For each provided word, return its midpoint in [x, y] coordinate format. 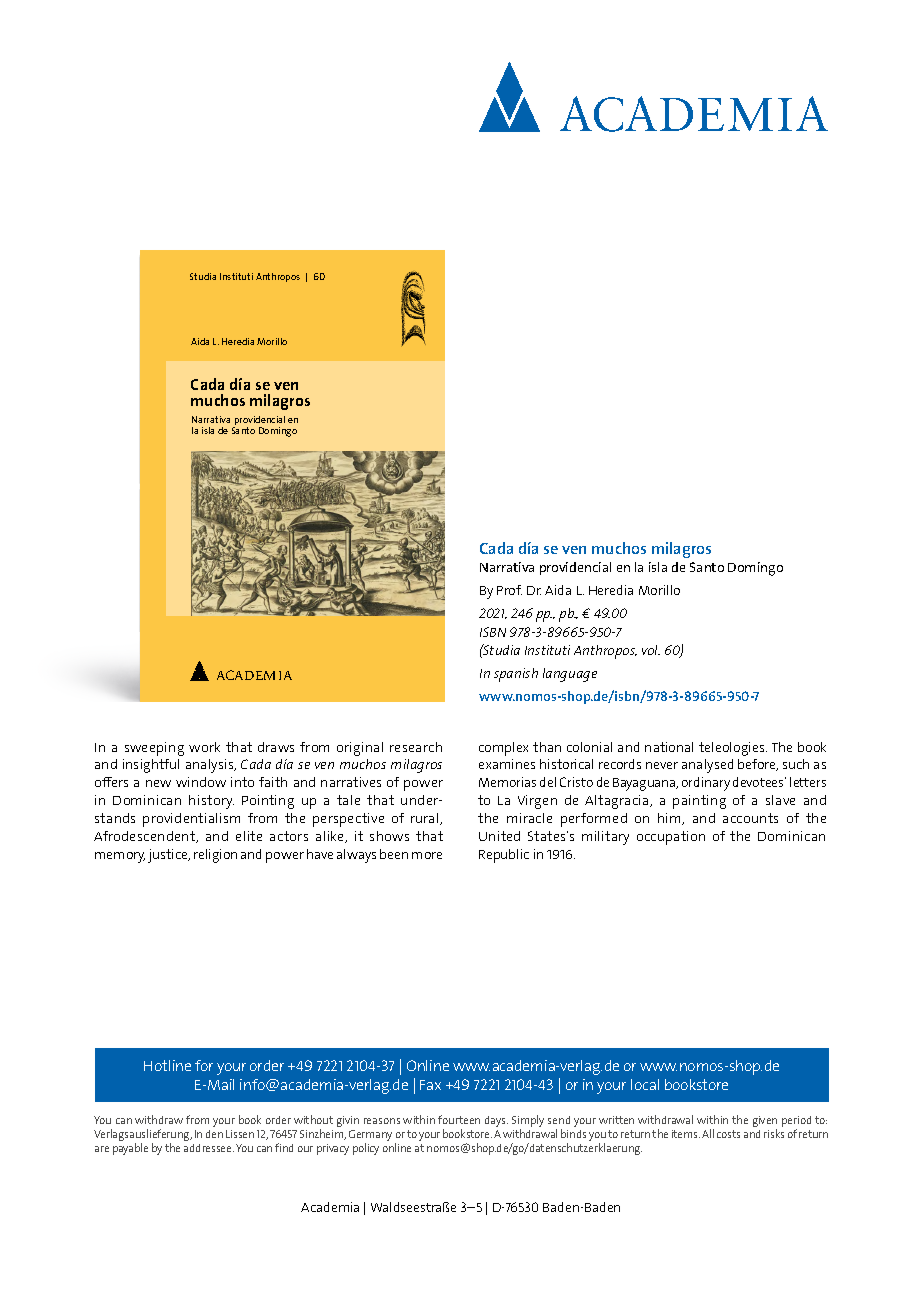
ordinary [706, 784]
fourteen [459, 1119]
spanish [516, 675]
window [201, 782]
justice [169, 856]
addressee [209, 1148]
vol [651, 650]
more [427, 855]
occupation [671, 838]
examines [507, 764]
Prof [509, 590]
